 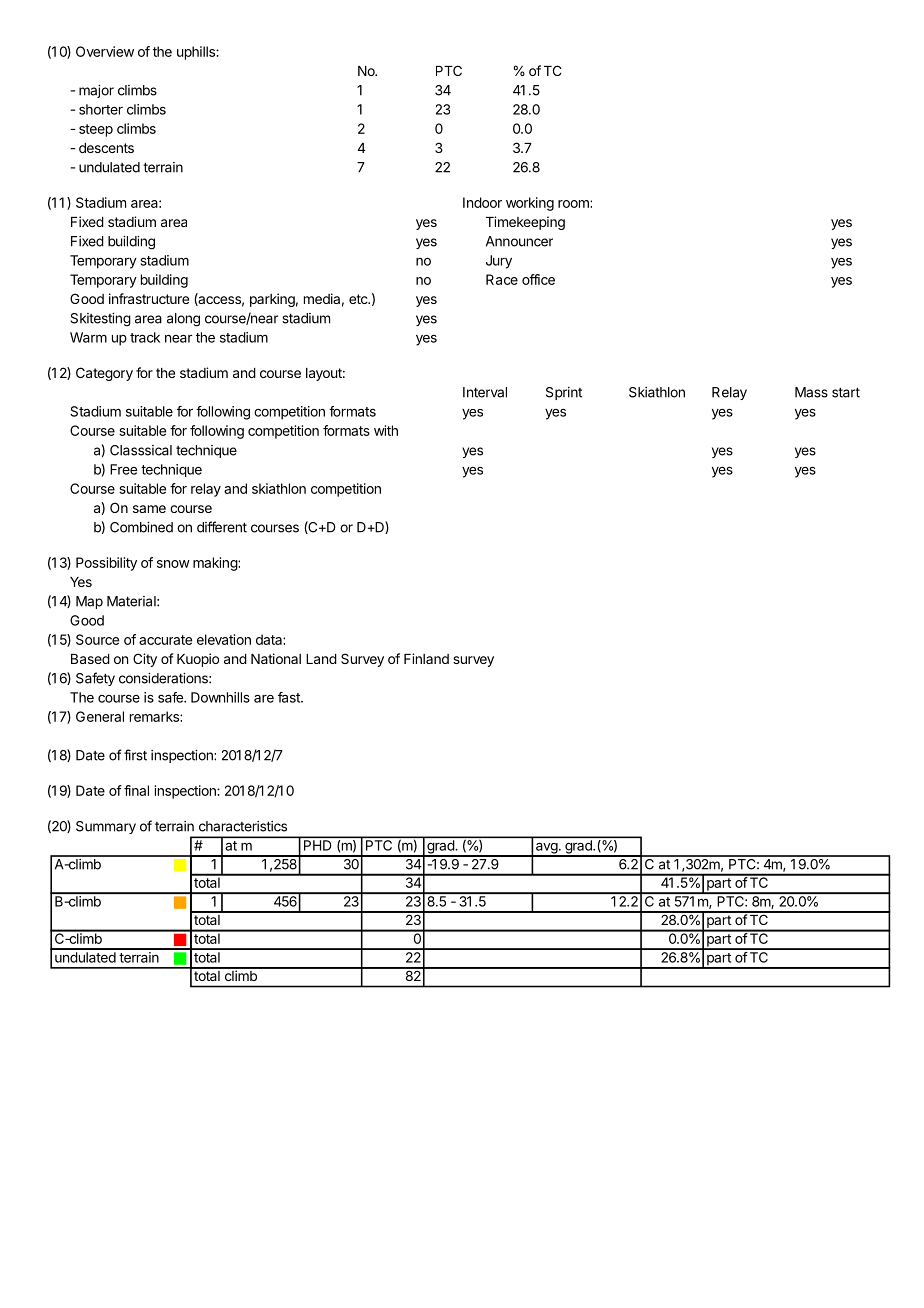 I want to click on working, so click(x=530, y=204).
